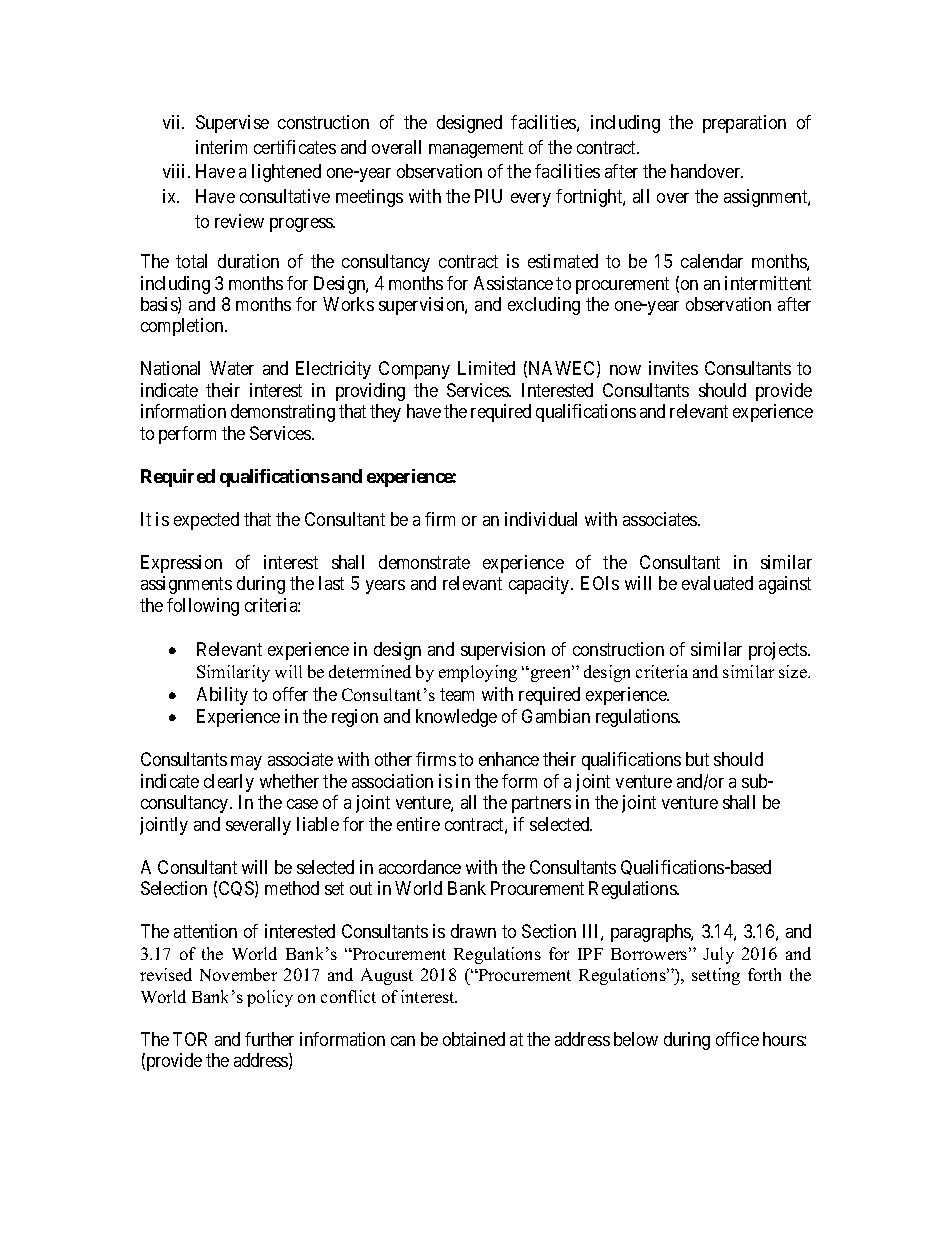 This screenshot has height=1233, width=952. What do you see at coordinates (203, 607) in the screenshot?
I see `following` at bounding box center [203, 607].
